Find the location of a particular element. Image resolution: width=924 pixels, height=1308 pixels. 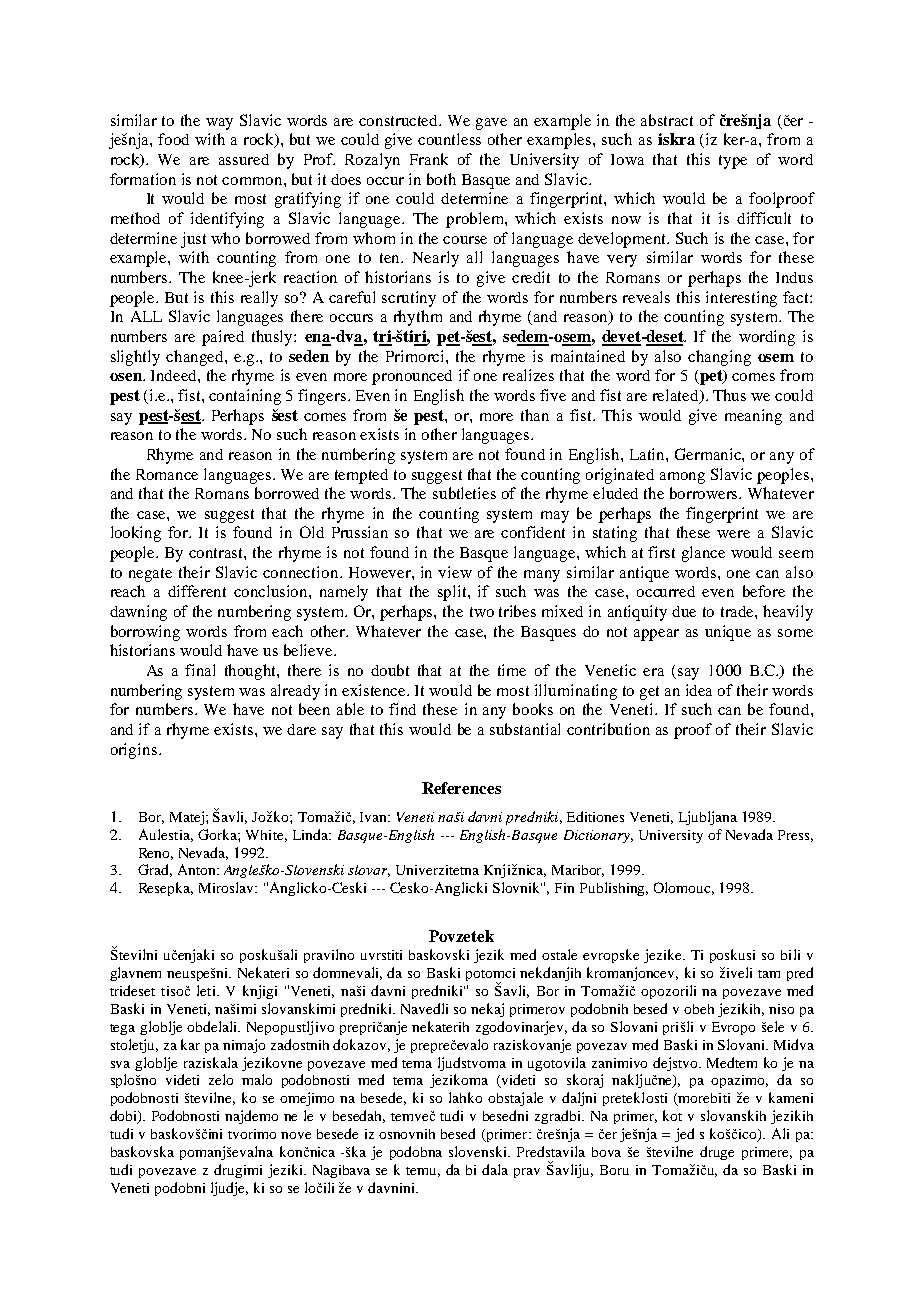

malo is located at coordinates (257, 1079).
